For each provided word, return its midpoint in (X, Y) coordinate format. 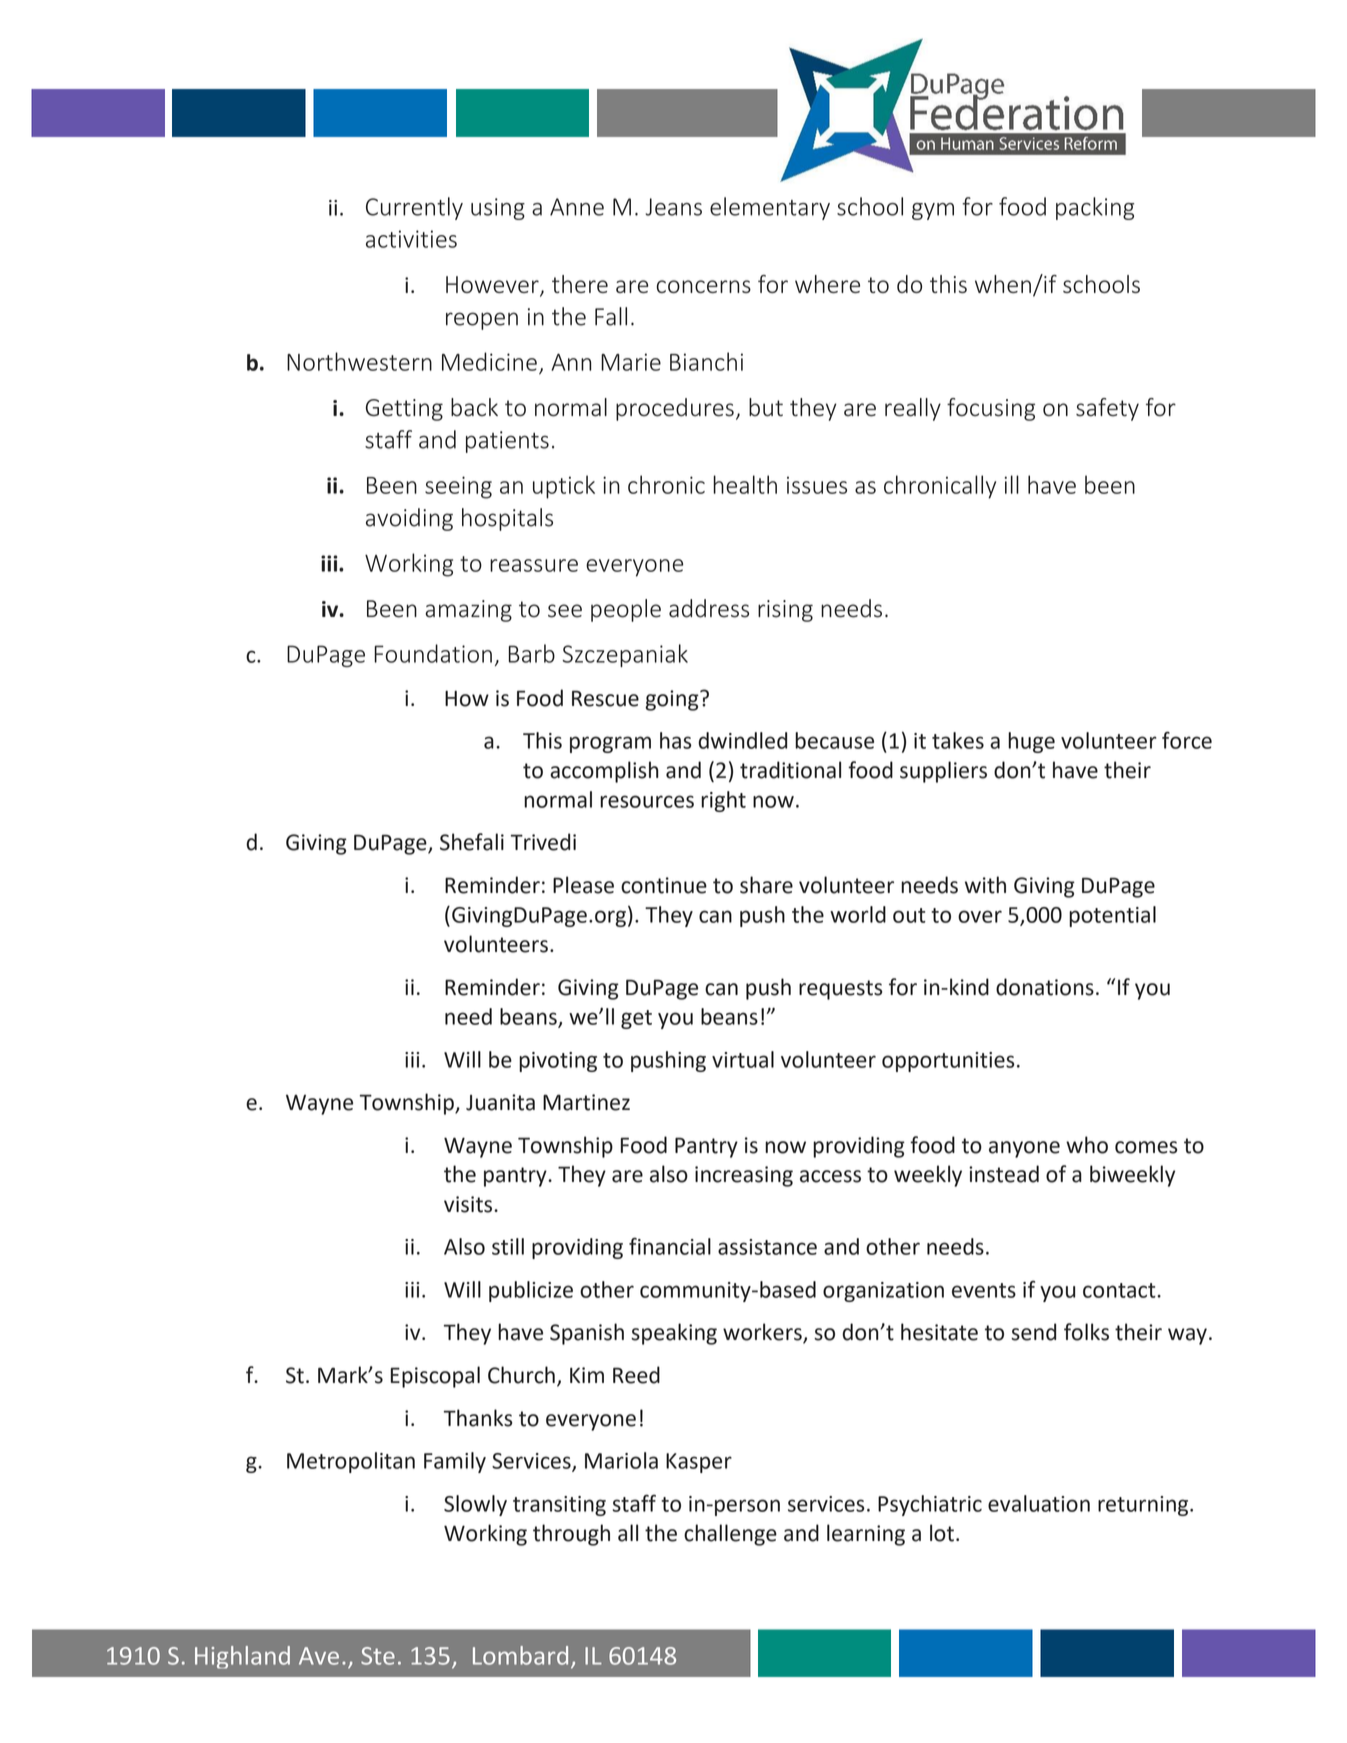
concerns (704, 286)
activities (411, 239)
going (673, 700)
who (1087, 1145)
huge (1031, 742)
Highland (242, 1657)
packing (1095, 208)
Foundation (433, 653)
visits (469, 1204)
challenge (730, 1535)
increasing (744, 1176)
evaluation (1039, 1503)
